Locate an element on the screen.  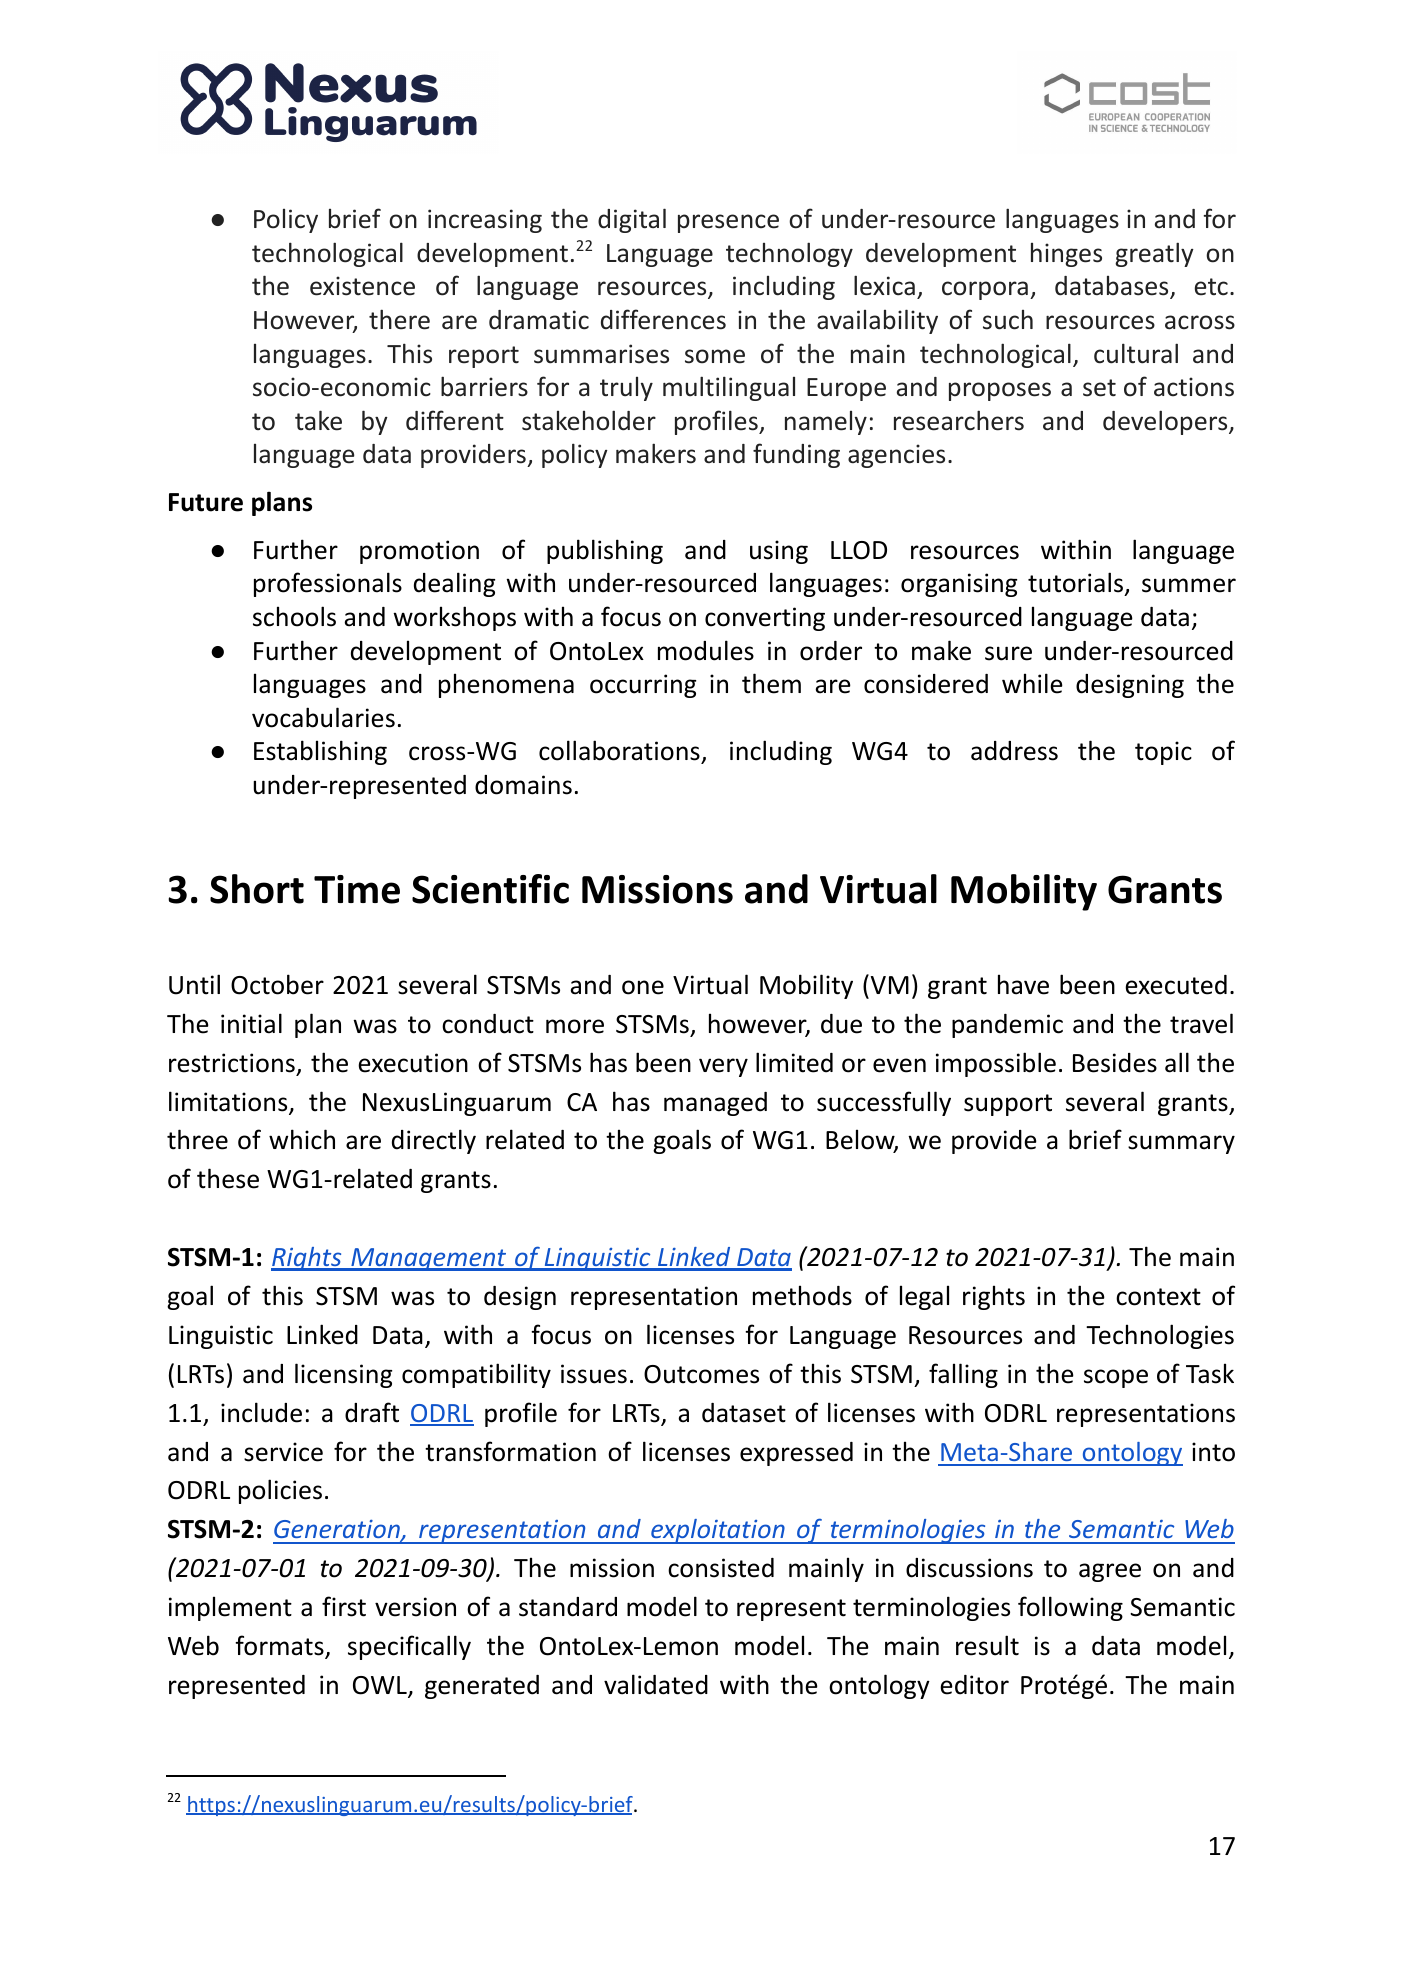
managed is located at coordinates (715, 1104).
